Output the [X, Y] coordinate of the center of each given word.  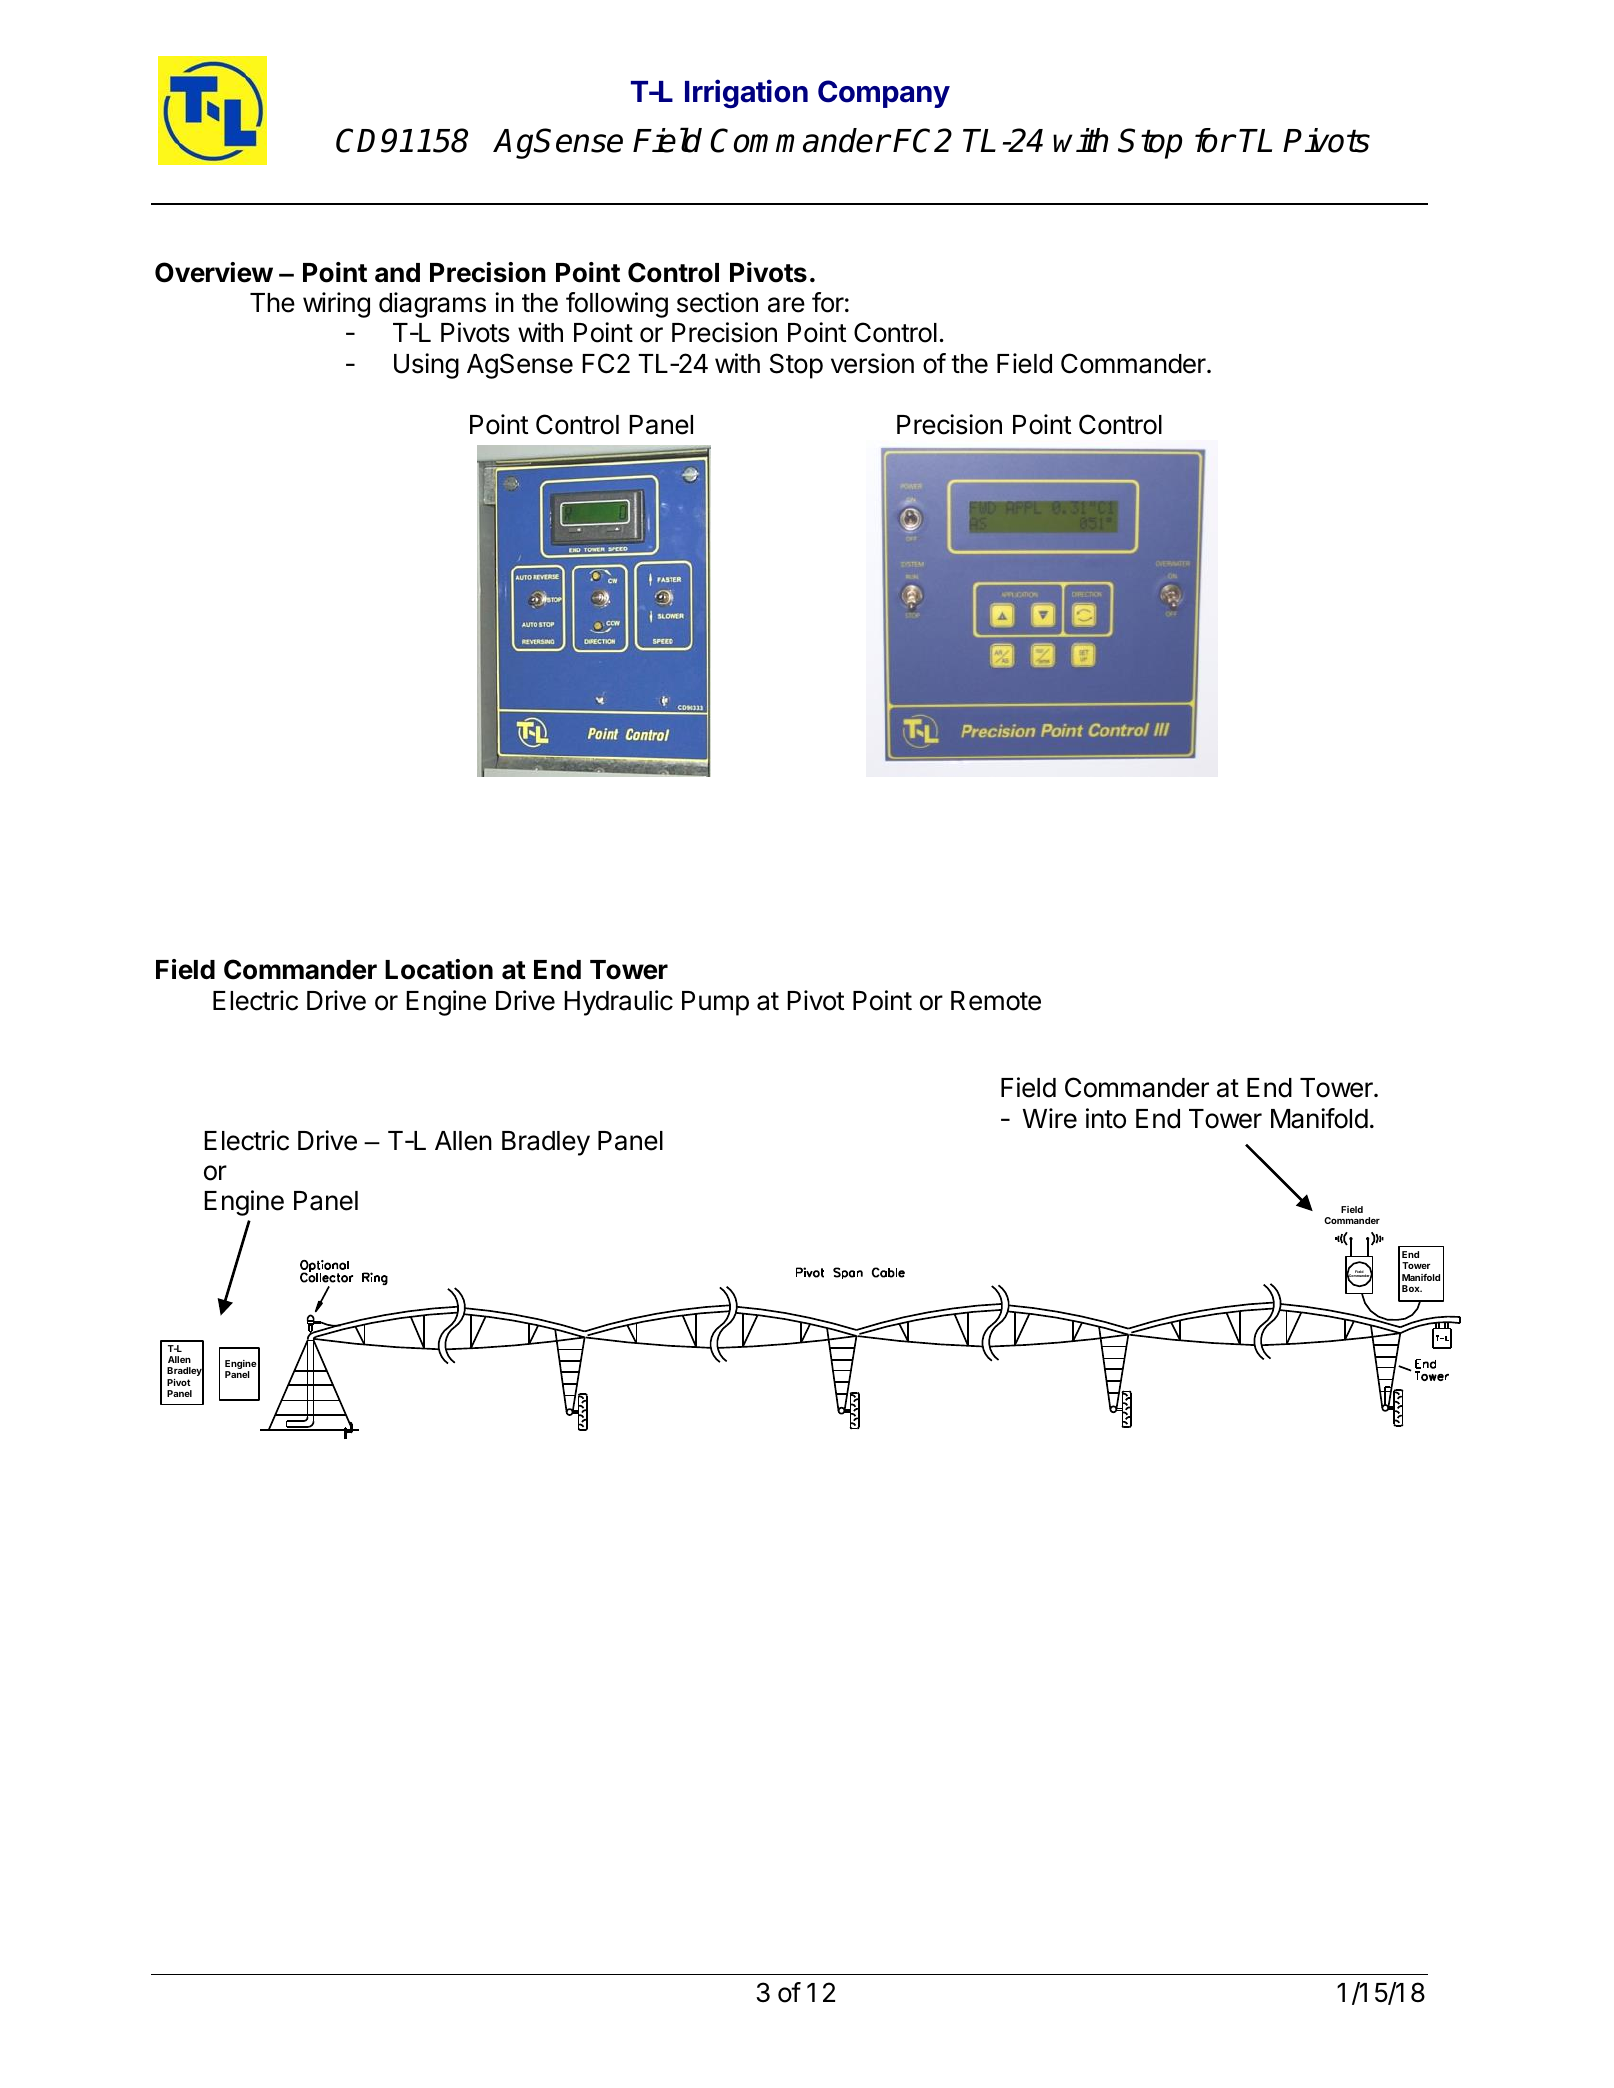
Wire [1050, 1118]
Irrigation [746, 94]
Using [426, 366]
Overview [214, 272]
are [786, 305]
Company [884, 94]
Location [439, 969]
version [872, 363]
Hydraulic [618, 1003]
